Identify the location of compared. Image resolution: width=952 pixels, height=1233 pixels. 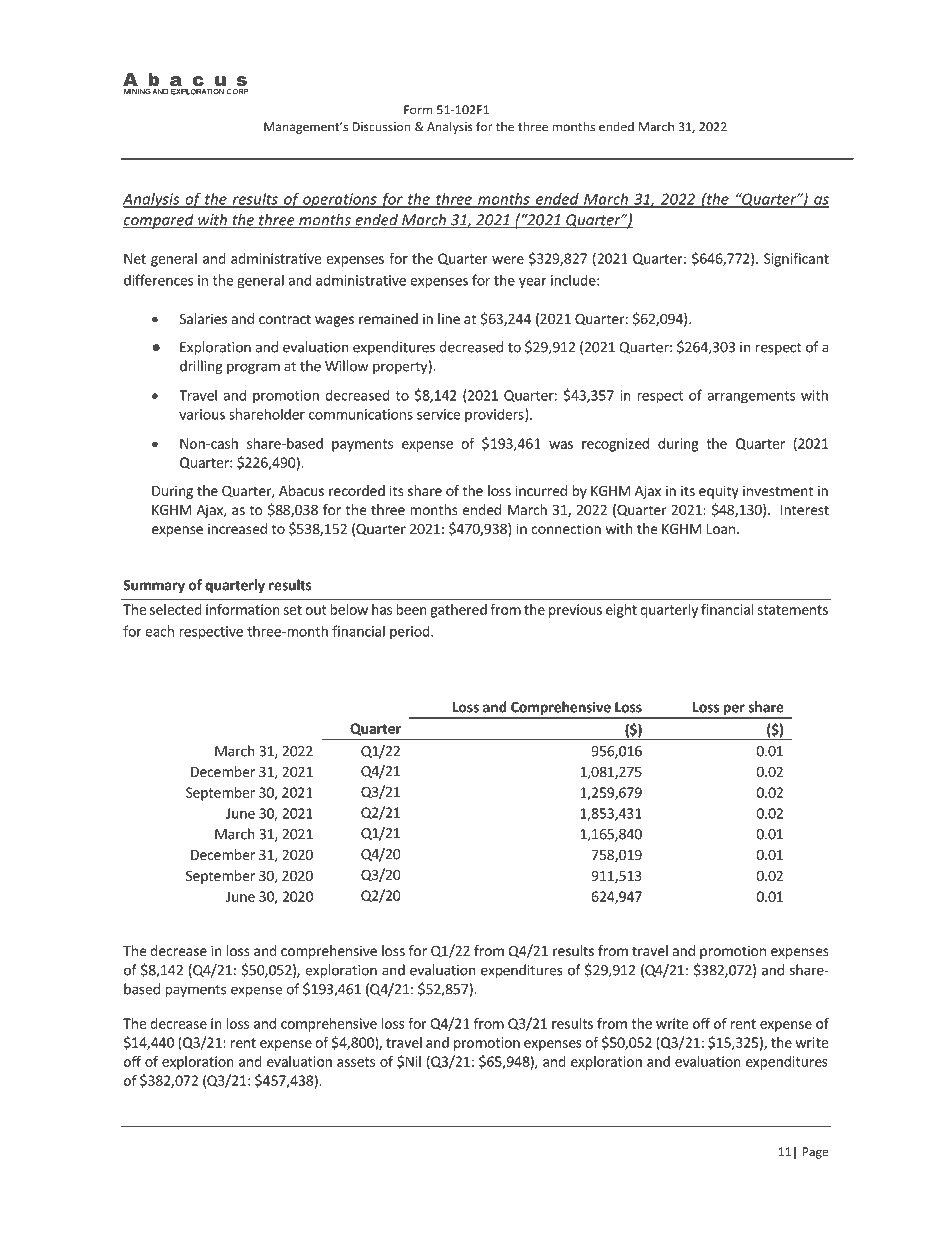
(159, 221).
